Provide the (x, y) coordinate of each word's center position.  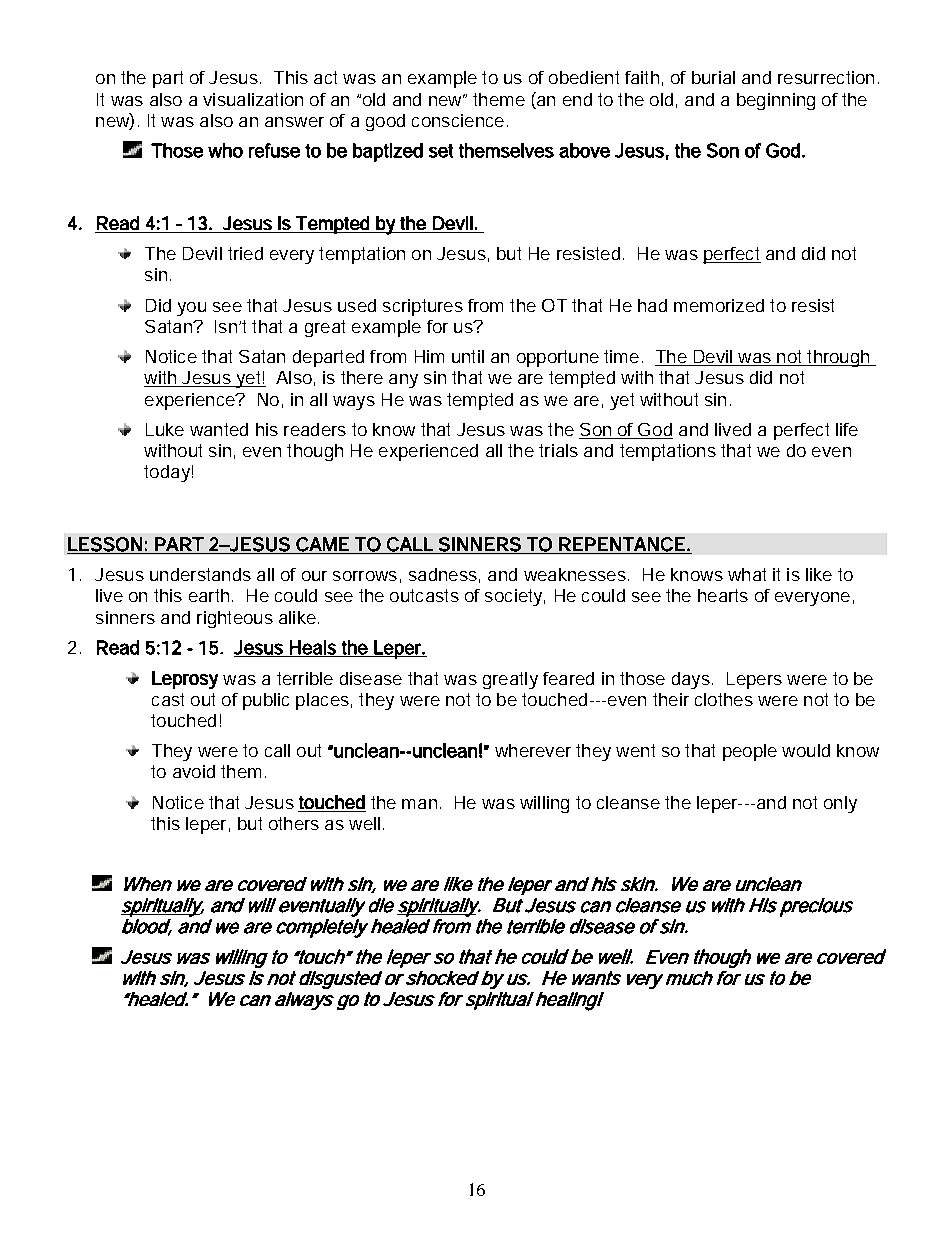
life (847, 429)
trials (558, 450)
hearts (723, 595)
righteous (235, 619)
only (840, 804)
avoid (194, 771)
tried (245, 253)
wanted (219, 429)
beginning (776, 101)
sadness (443, 574)
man (419, 804)
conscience (458, 120)
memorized (719, 305)
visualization (253, 99)
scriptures (423, 307)
